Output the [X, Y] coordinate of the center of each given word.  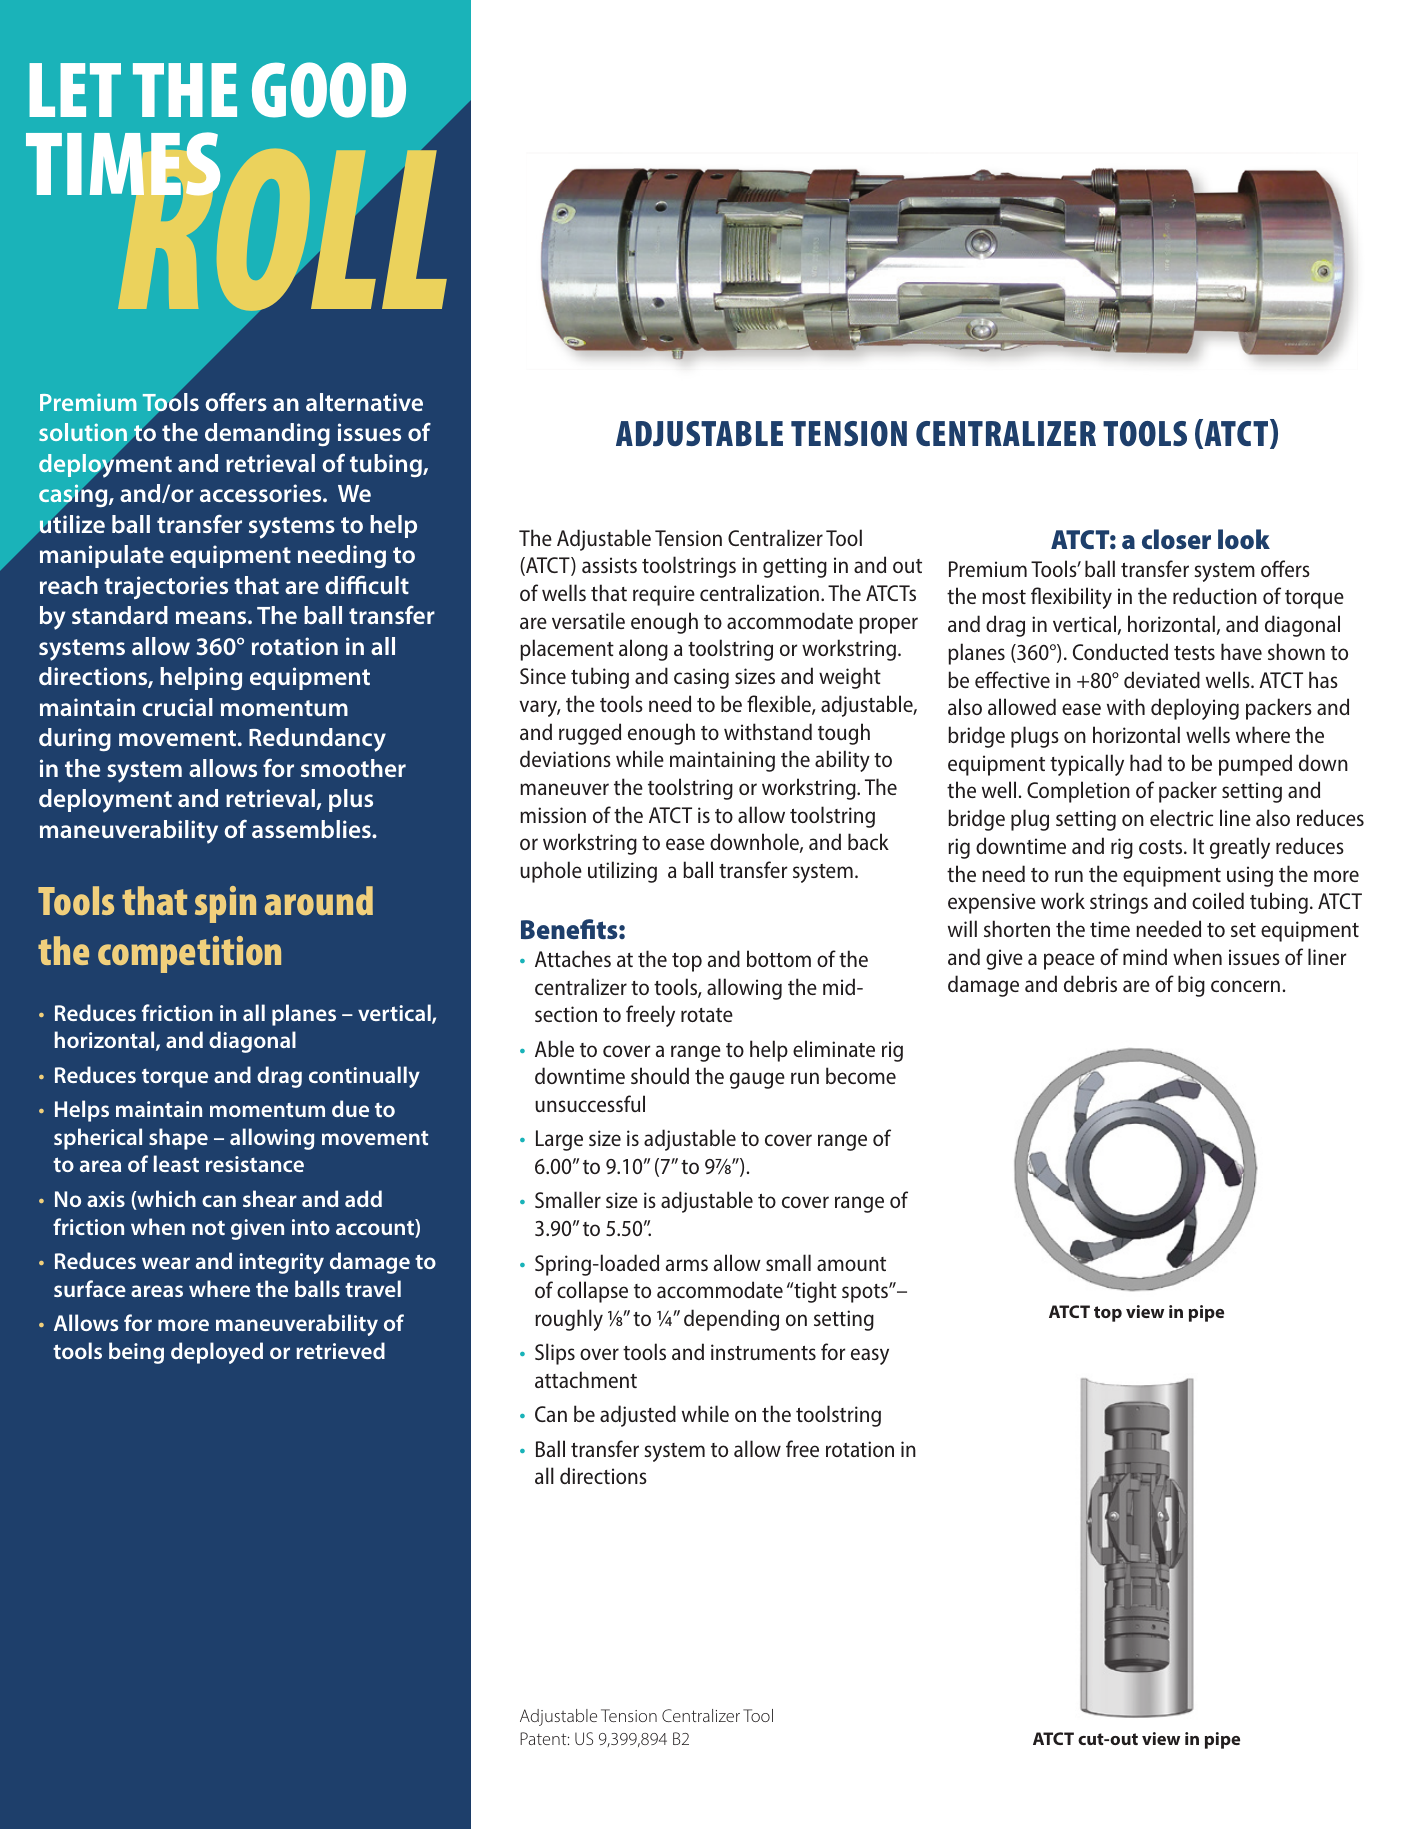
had [1146, 762]
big [1191, 986]
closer [1176, 539]
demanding [267, 435]
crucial [177, 707]
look [1244, 539]
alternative [364, 402]
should [660, 1075]
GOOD [329, 90]
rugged [590, 734]
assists [609, 565]
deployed [217, 1353]
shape [178, 1139]
